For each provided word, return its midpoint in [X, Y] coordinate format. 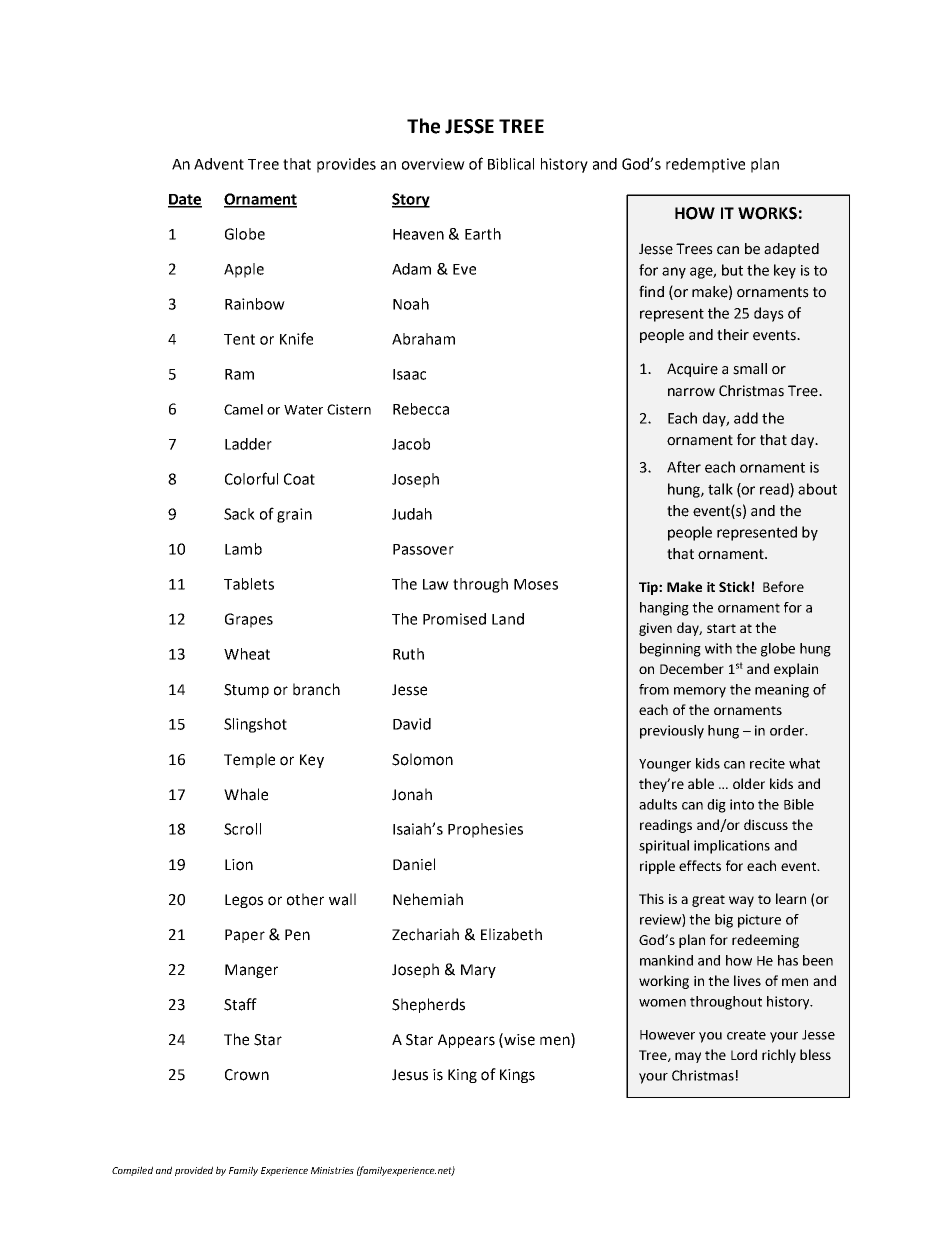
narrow [691, 392]
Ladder [248, 444]
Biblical [511, 164]
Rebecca [421, 409]
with [718, 648]
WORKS [767, 213]
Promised [454, 619]
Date [185, 200]
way [741, 901]
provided [194, 1171]
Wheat [247, 654]
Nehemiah [428, 899]
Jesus [410, 1075]
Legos [244, 901]
